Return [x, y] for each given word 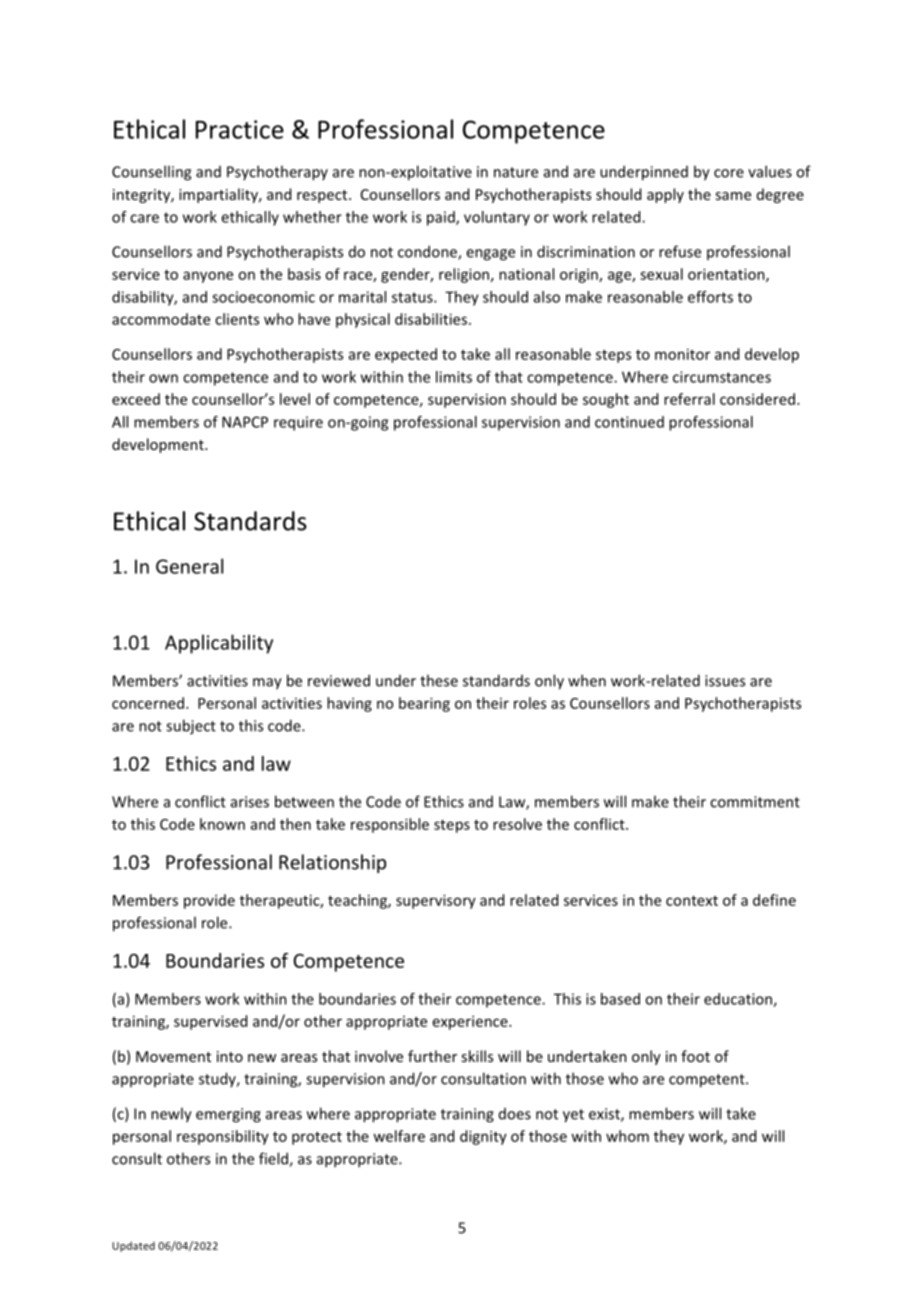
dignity [483, 1137]
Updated [133, 1246]
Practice [240, 129]
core [729, 173]
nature [516, 172]
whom [627, 1136]
